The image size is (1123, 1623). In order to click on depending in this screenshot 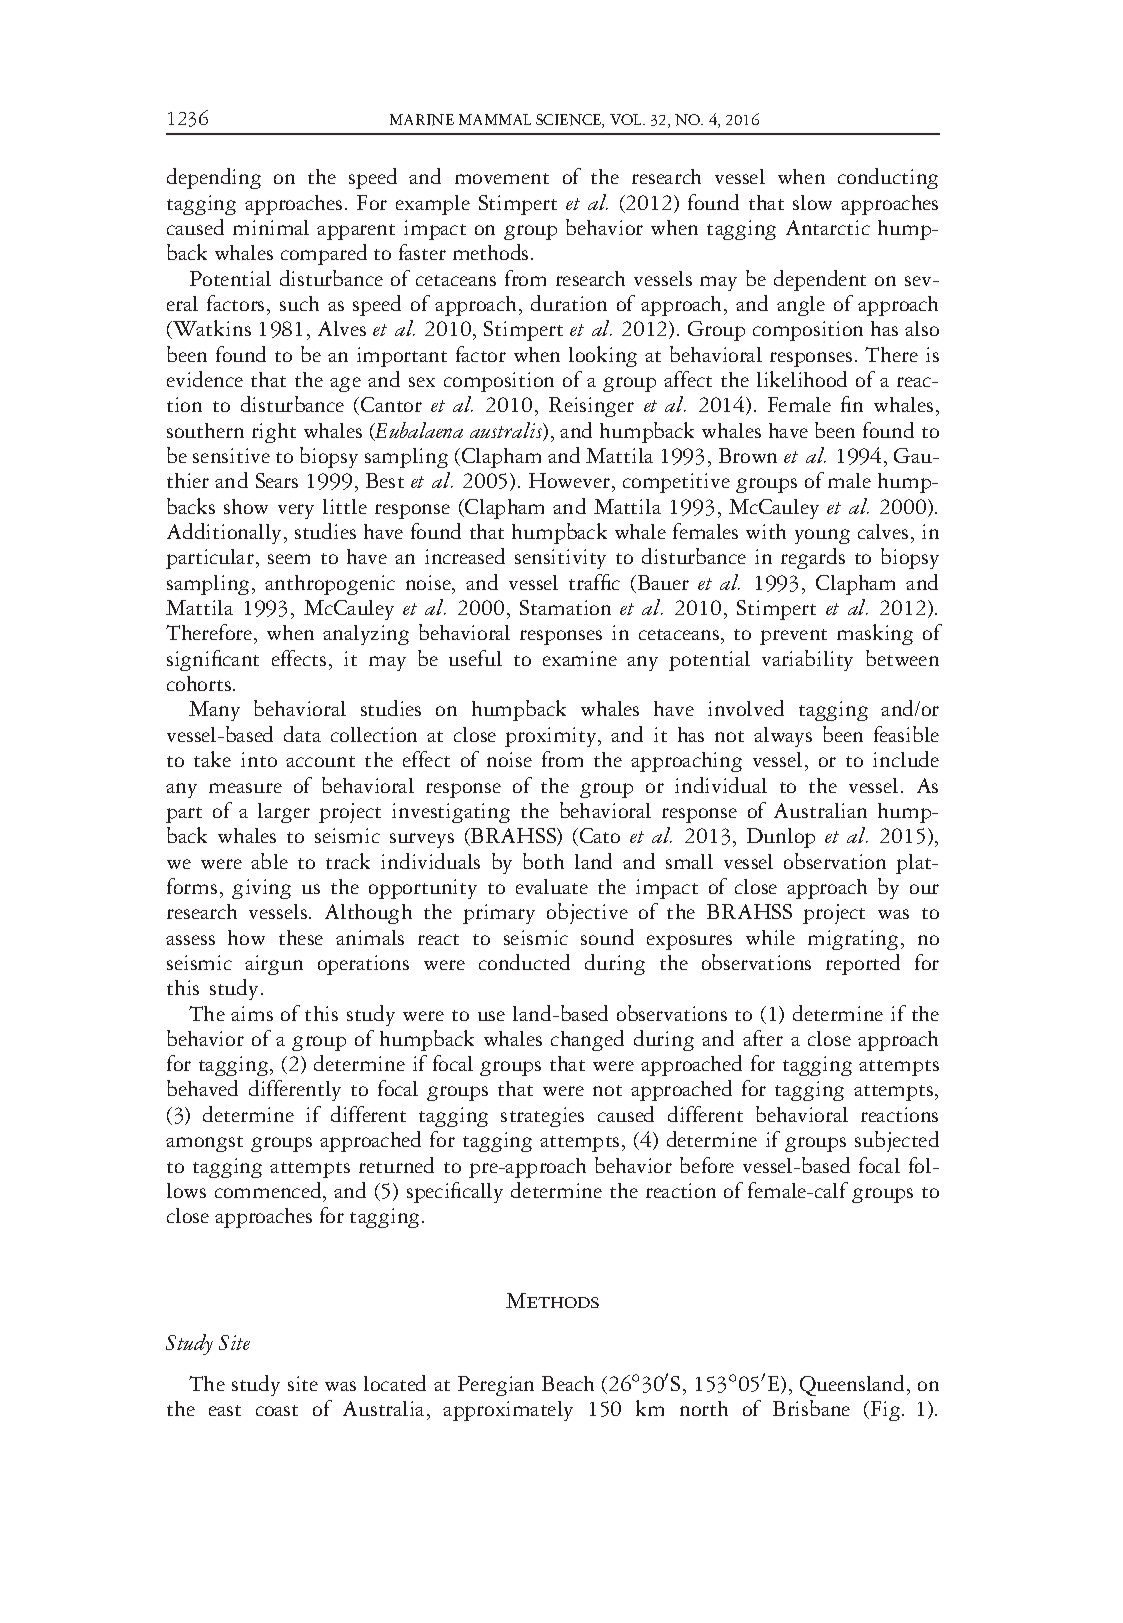, I will do `click(214, 178)`.
